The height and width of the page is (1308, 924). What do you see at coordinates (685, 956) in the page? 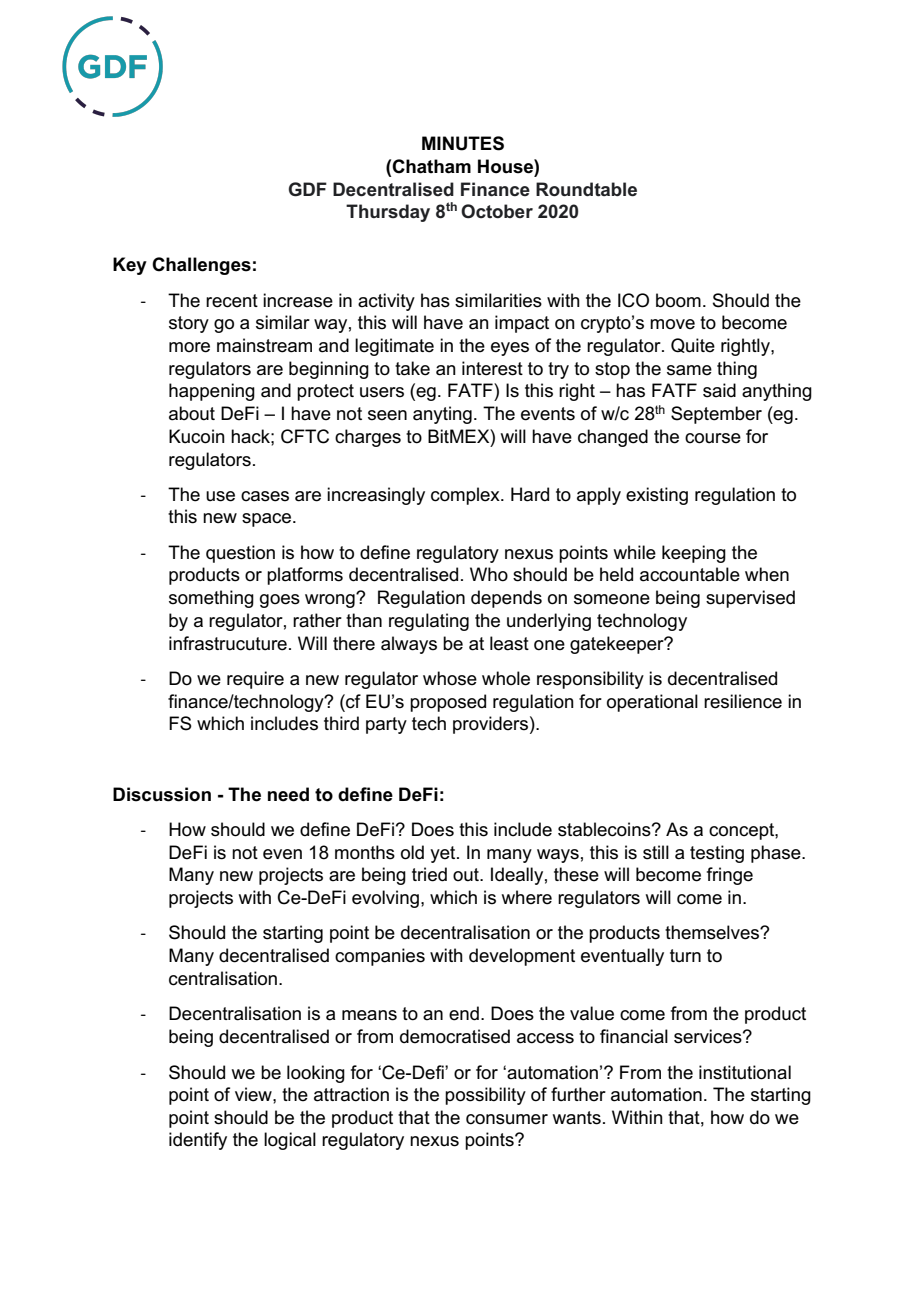
I see `turn` at bounding box center [685, 956].
